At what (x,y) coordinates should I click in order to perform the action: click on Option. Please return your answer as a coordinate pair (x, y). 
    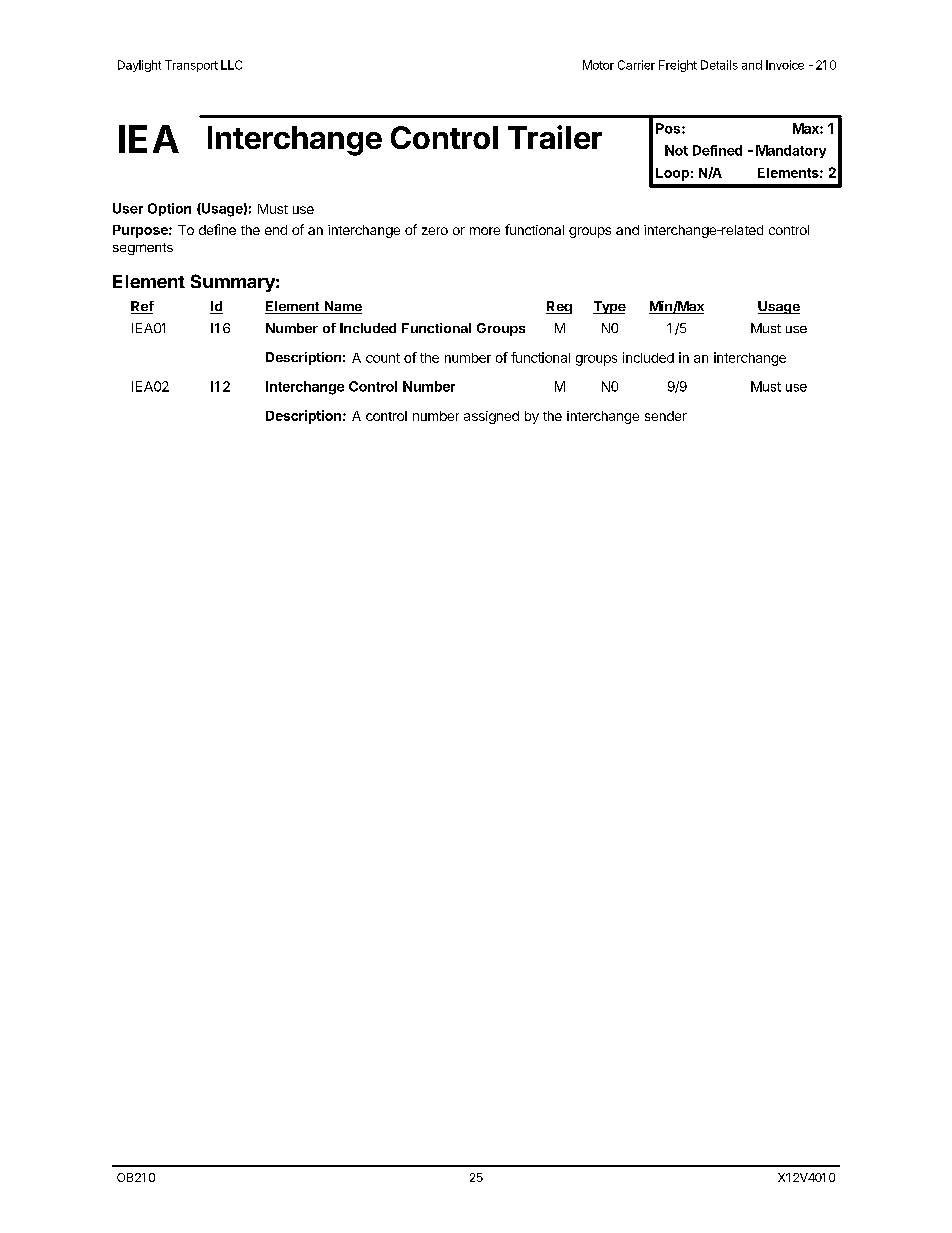
    Looking at the image, I should click on (169, 209).
